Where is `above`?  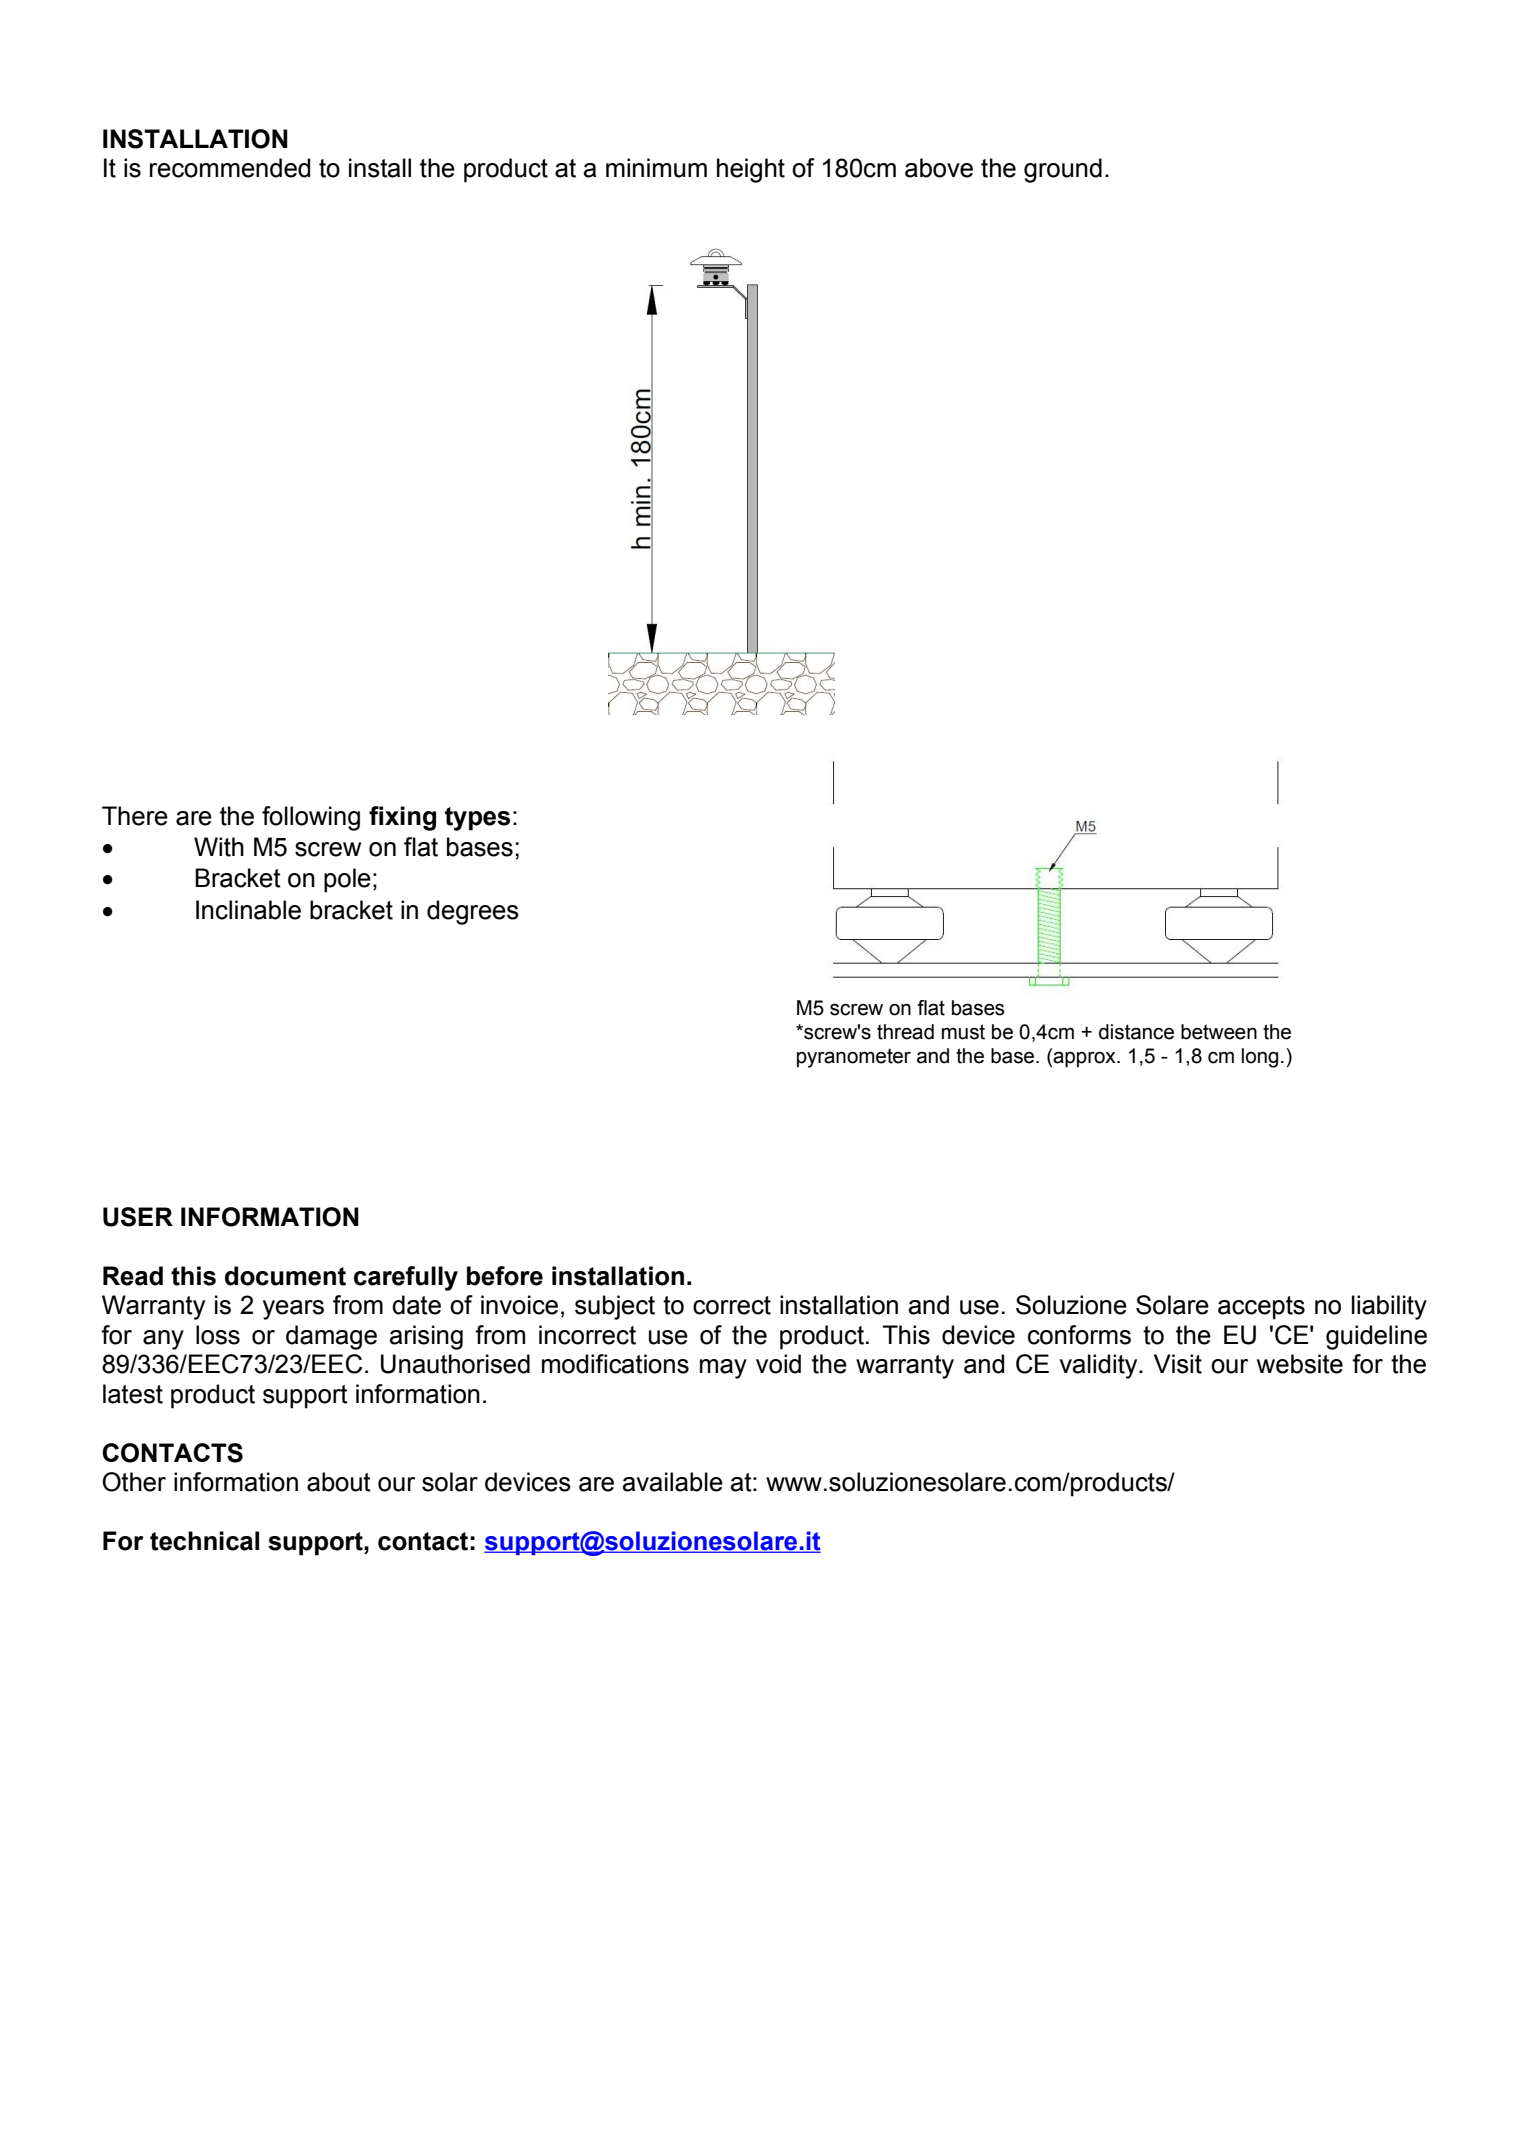
above is located at coordinates (939, 168).
